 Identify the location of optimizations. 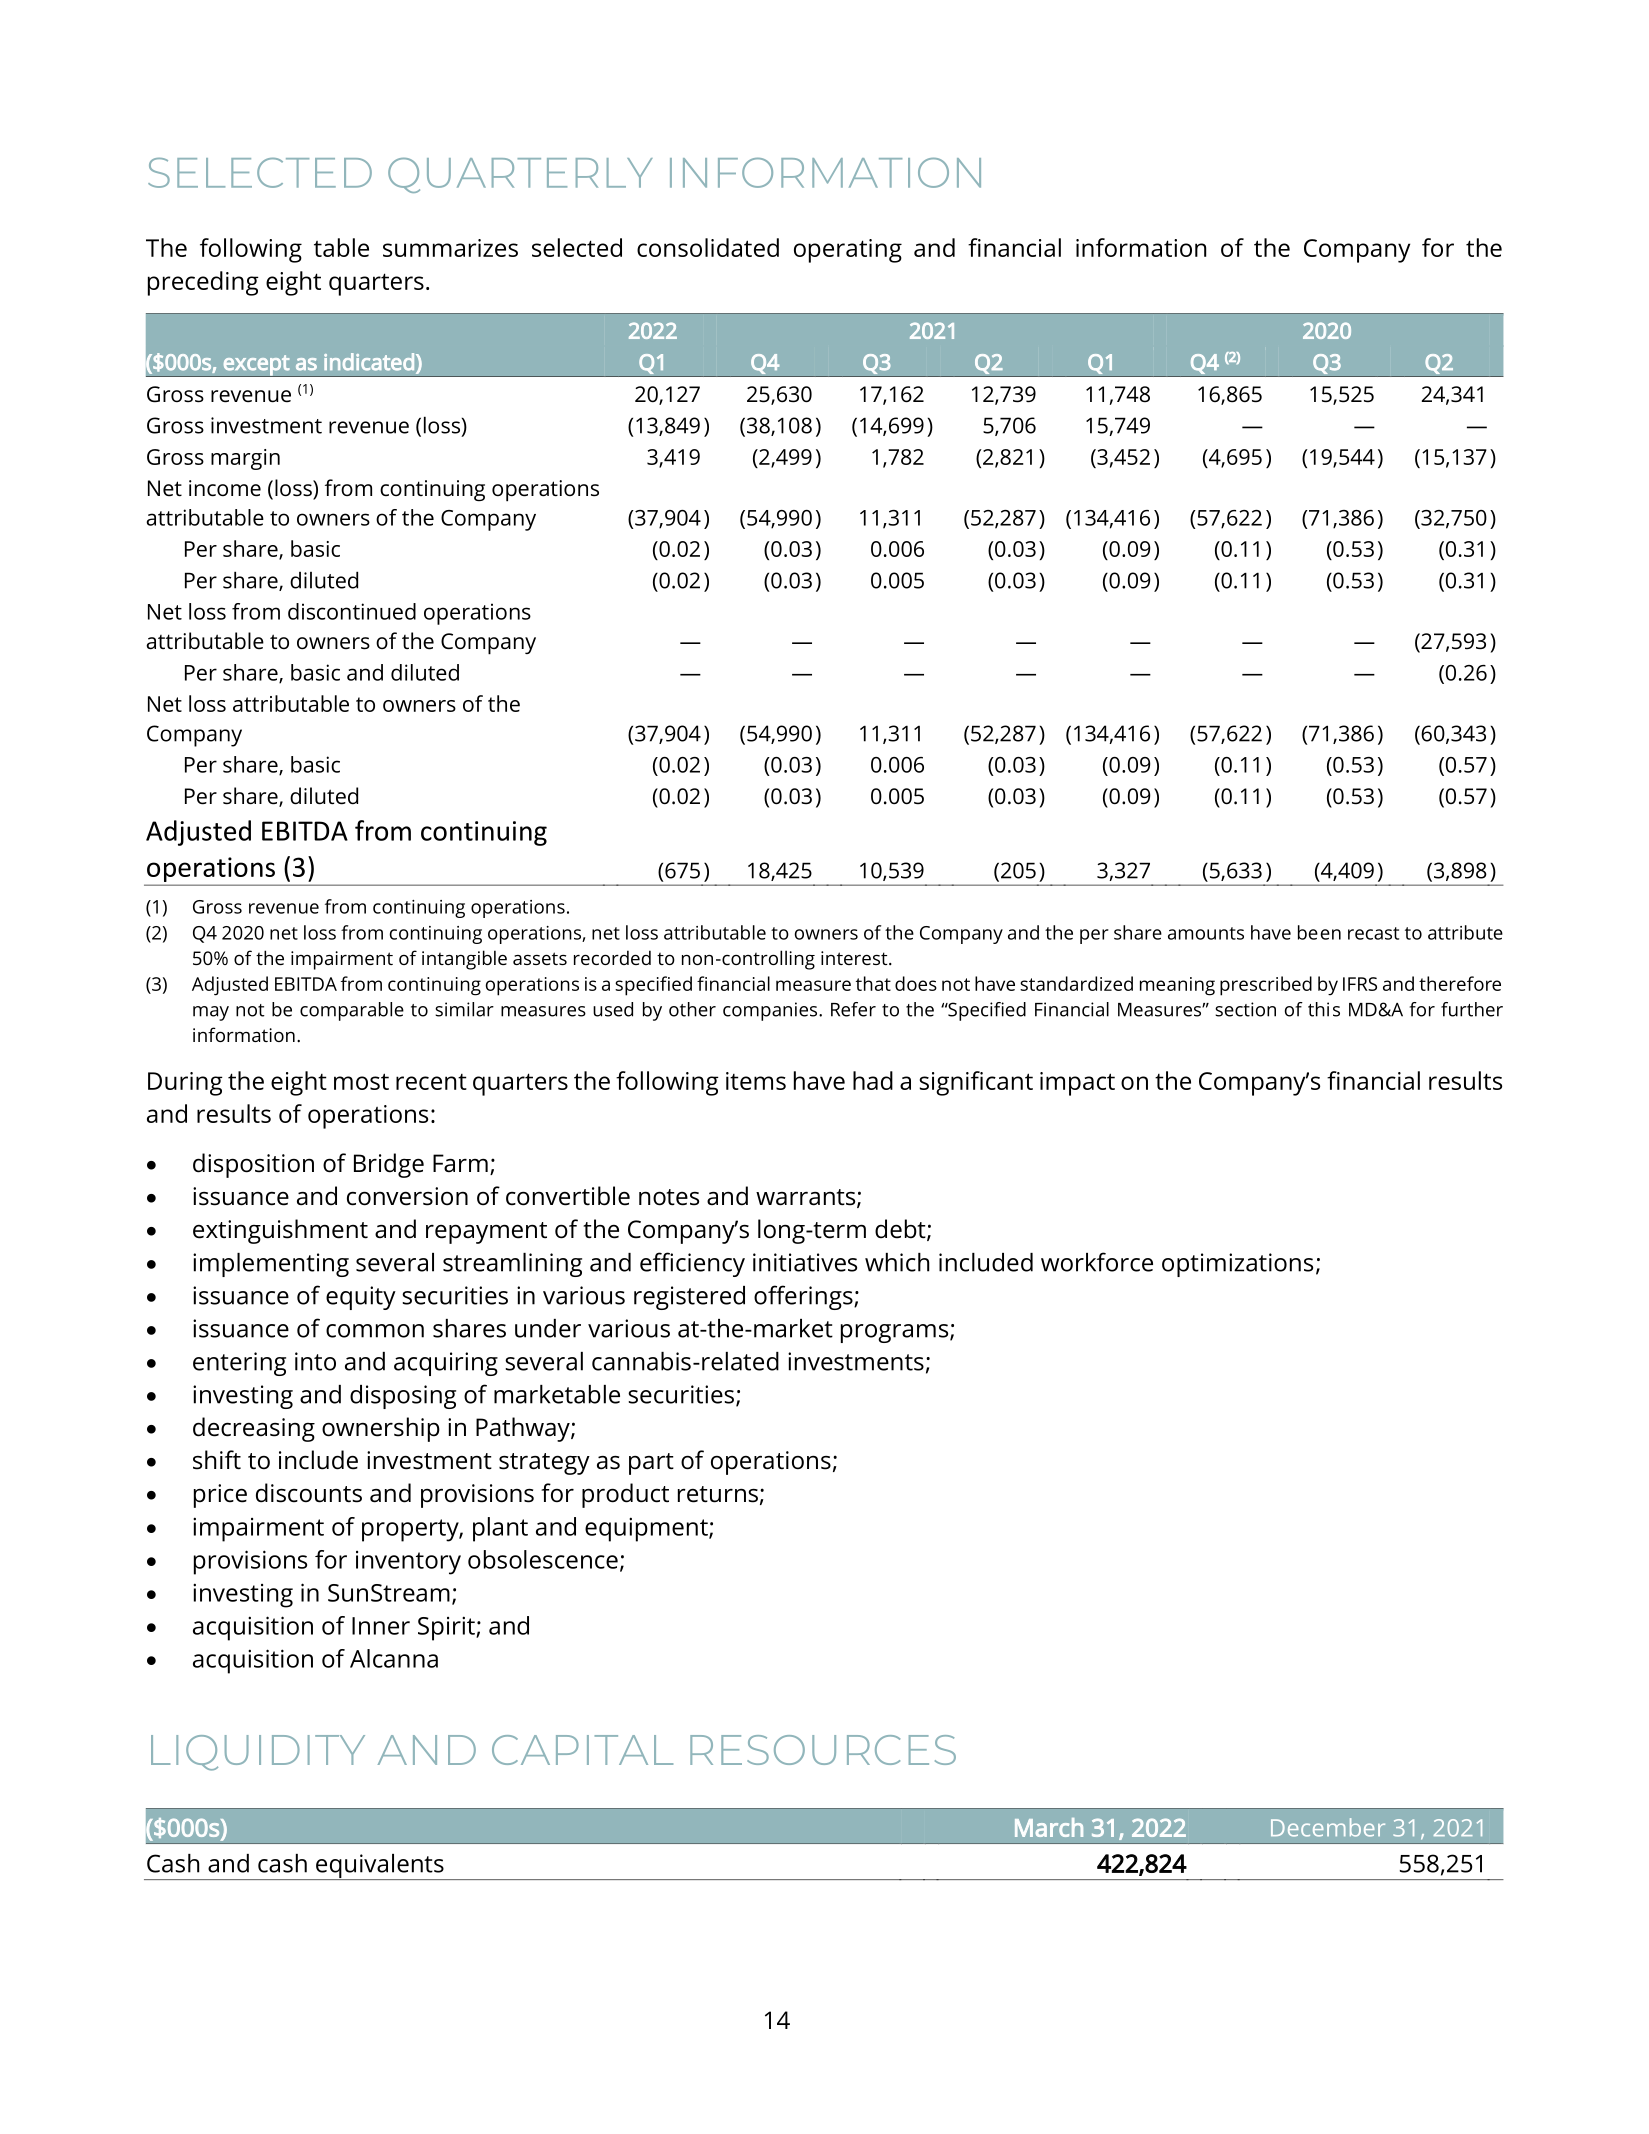
(1237, 1265).
